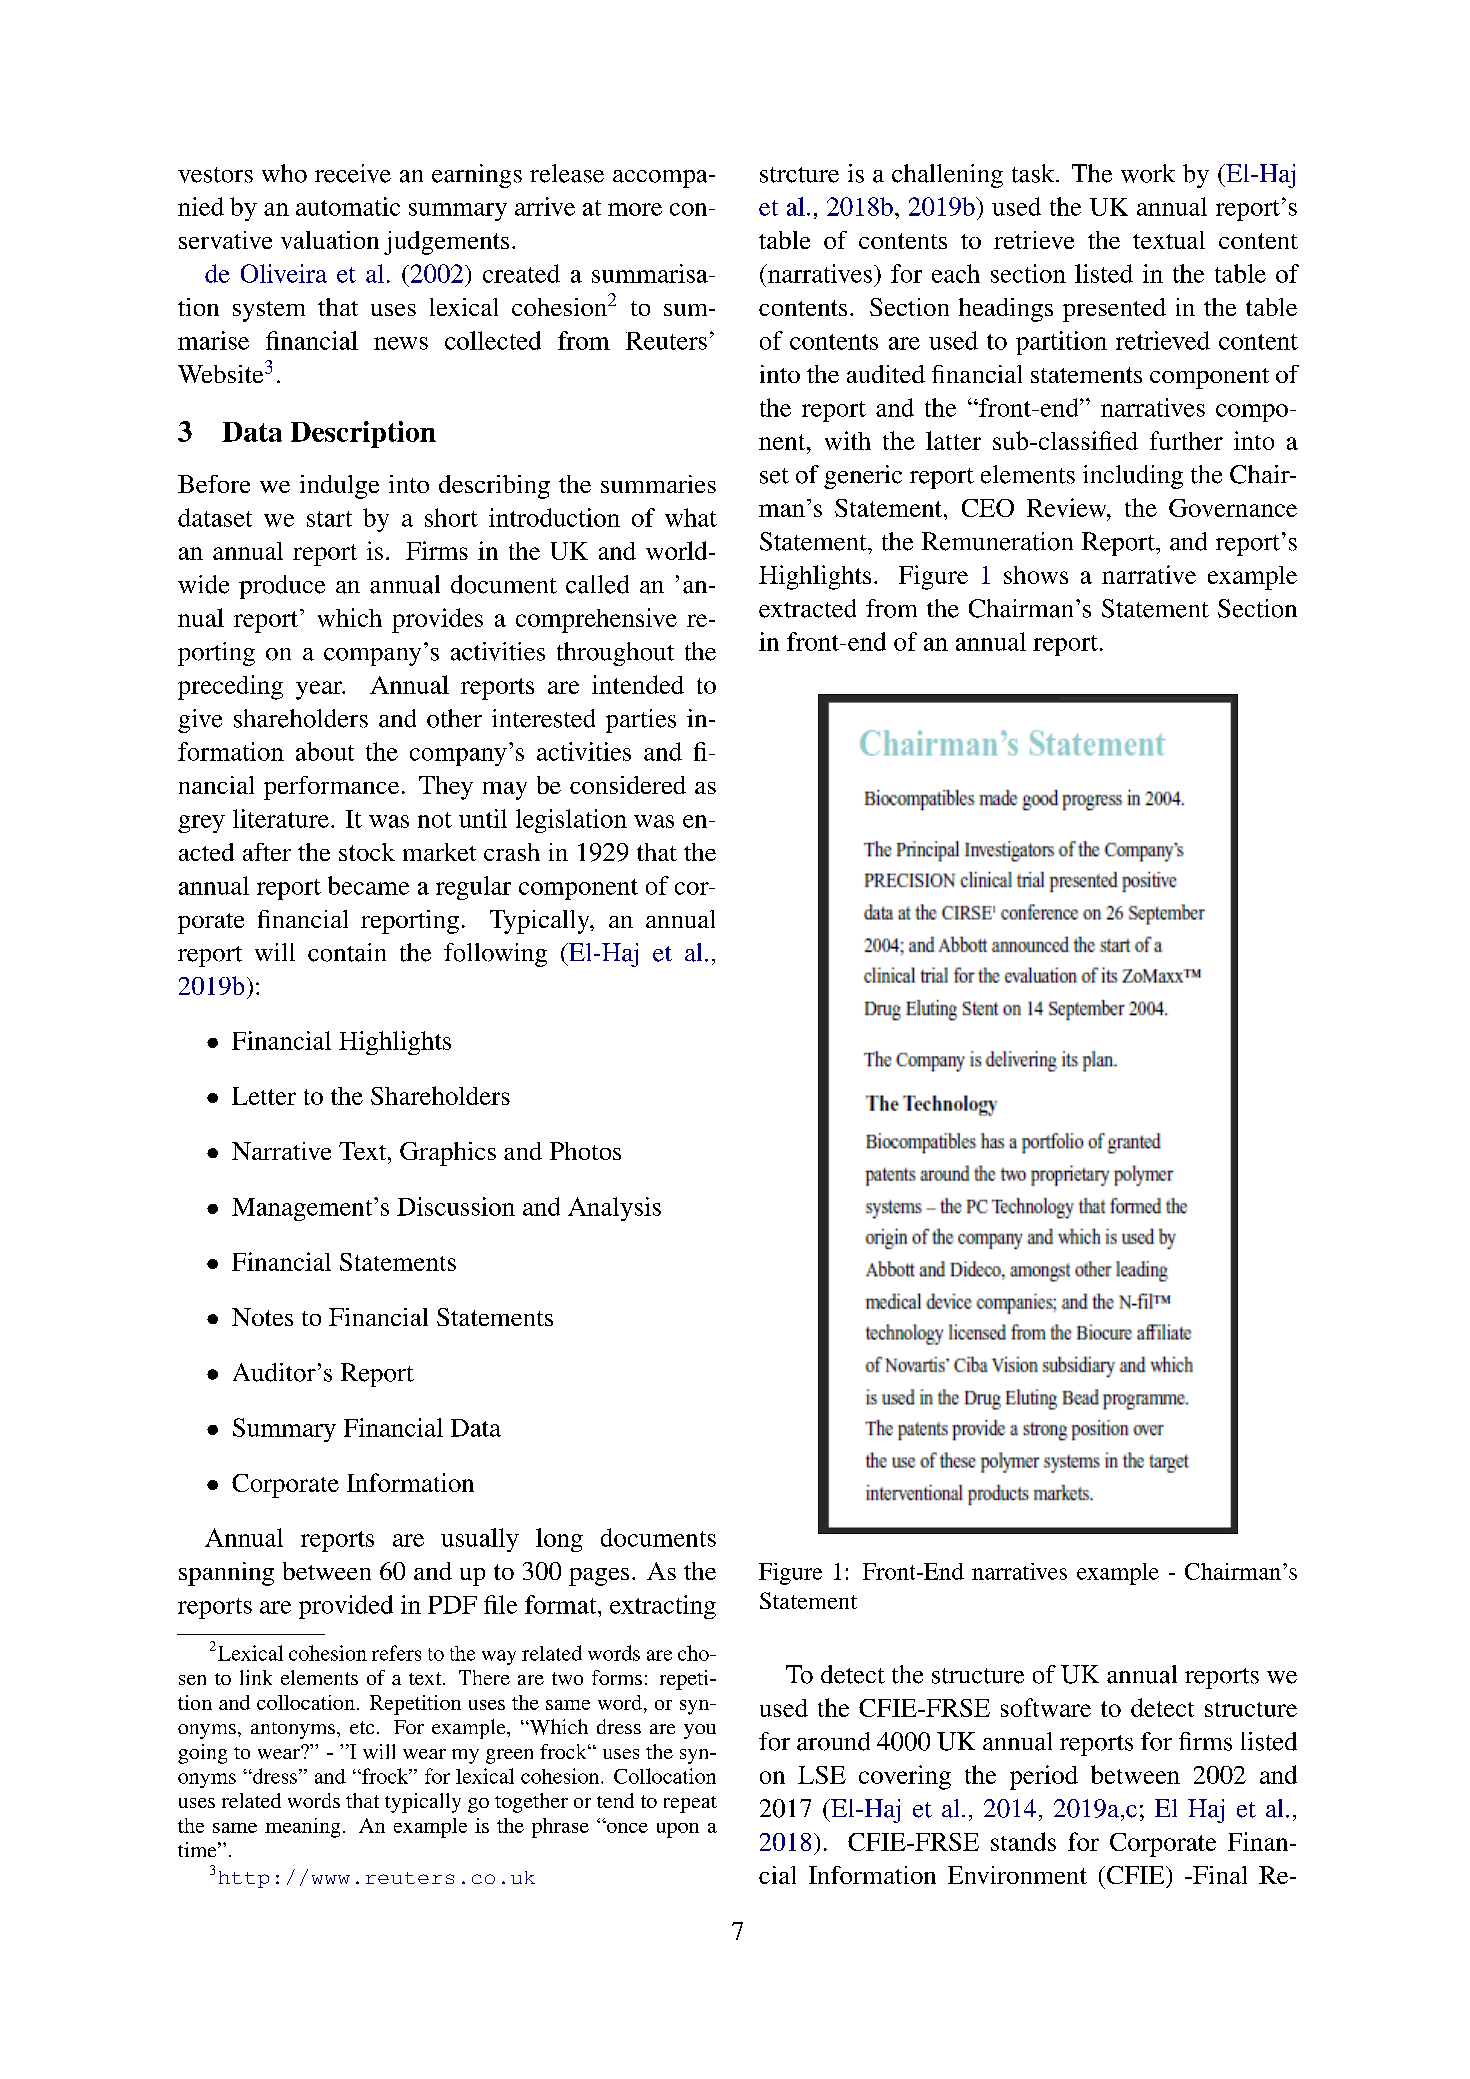 This image has height=2079, width=1470. Describe the element at coordinates (1046, 1707) in the image. I see `software` at that location.
